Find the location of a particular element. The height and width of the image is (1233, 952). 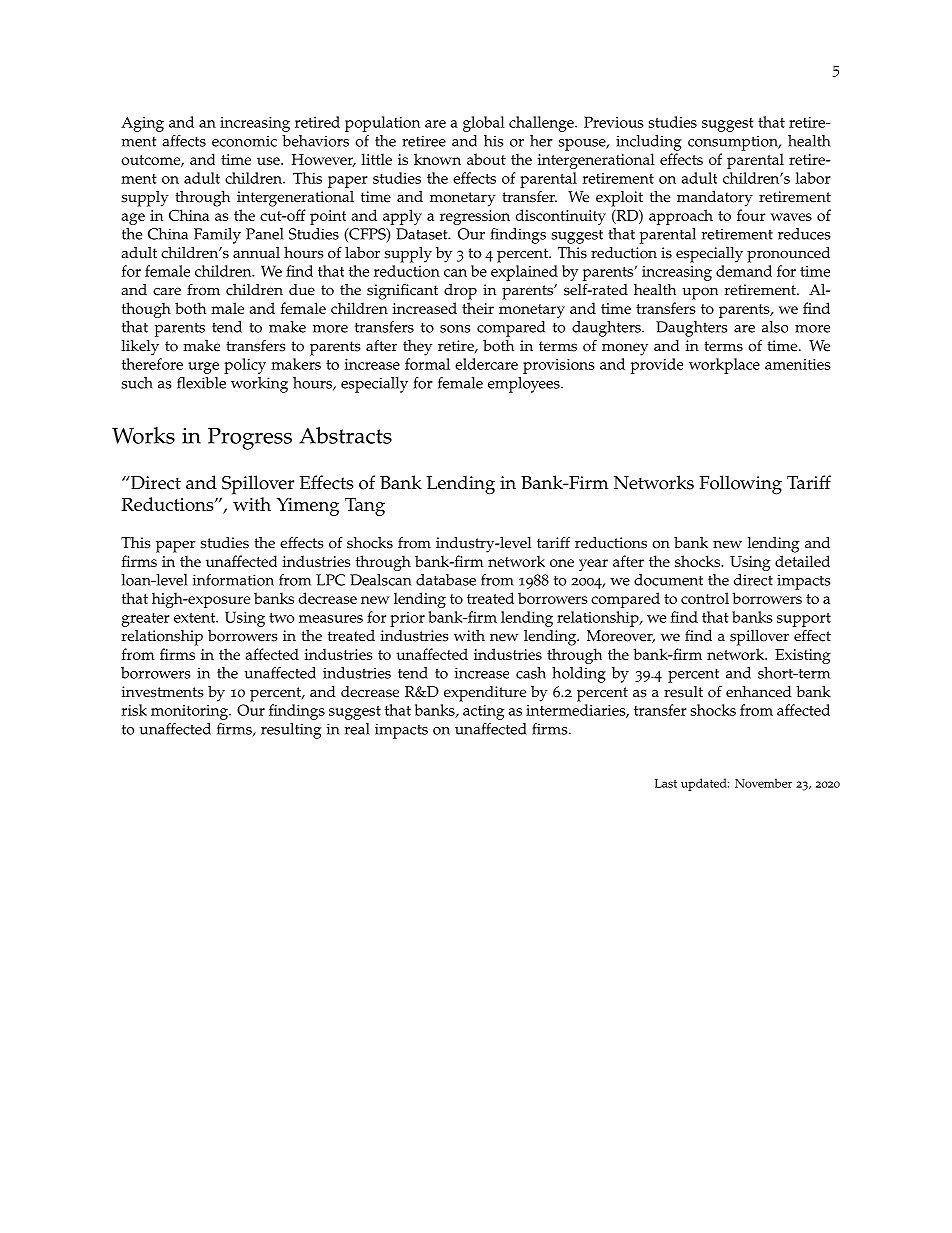

Following is located at coordinates (740, 485).
